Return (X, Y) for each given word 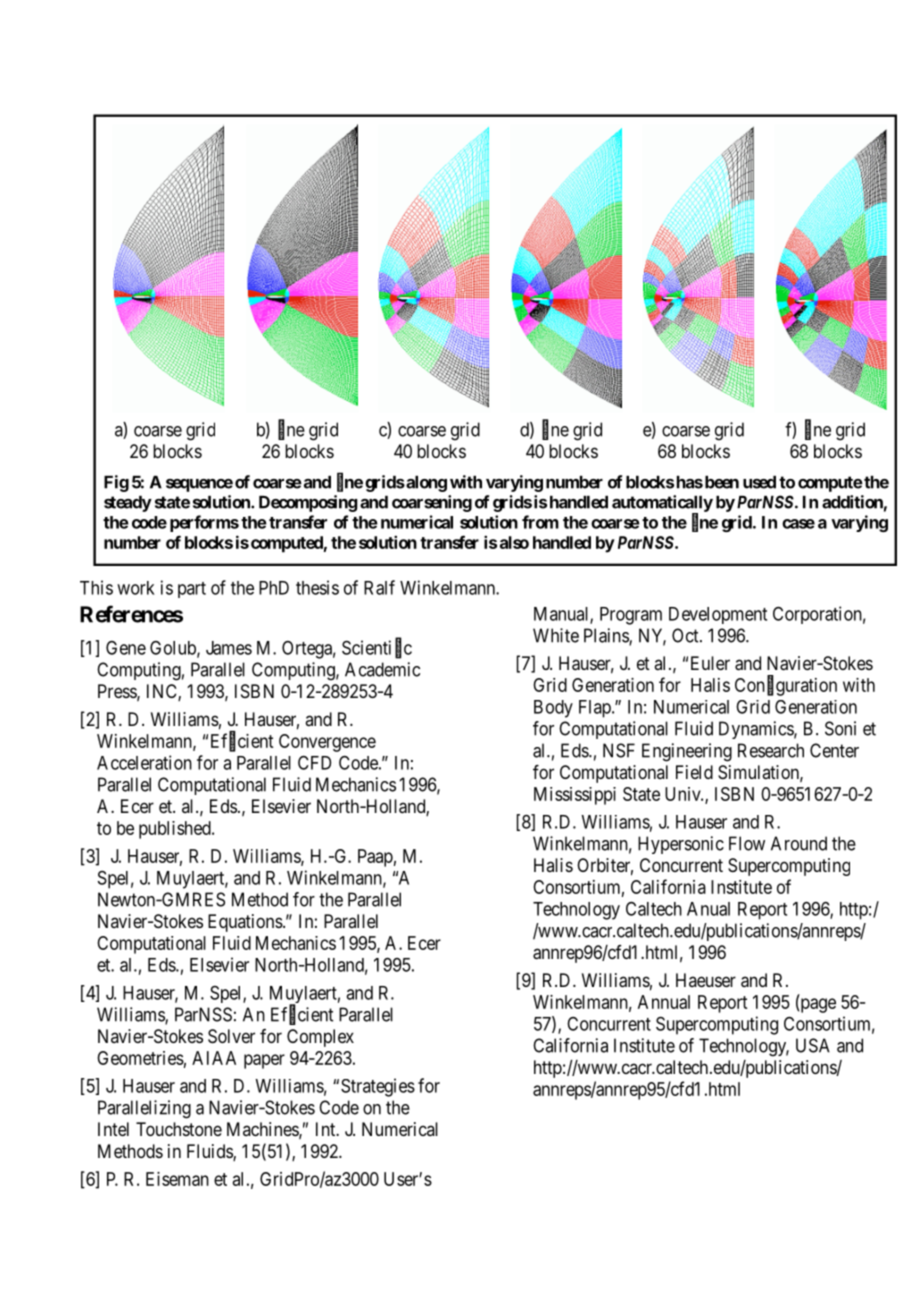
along (425, 484)
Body (553, 709)
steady (128, 504)
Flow (747, 843)
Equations (245, 923)
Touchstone (179, 1129)
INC (163, 692)
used (759, 482)
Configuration (786, 686)
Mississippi (575, 796)
